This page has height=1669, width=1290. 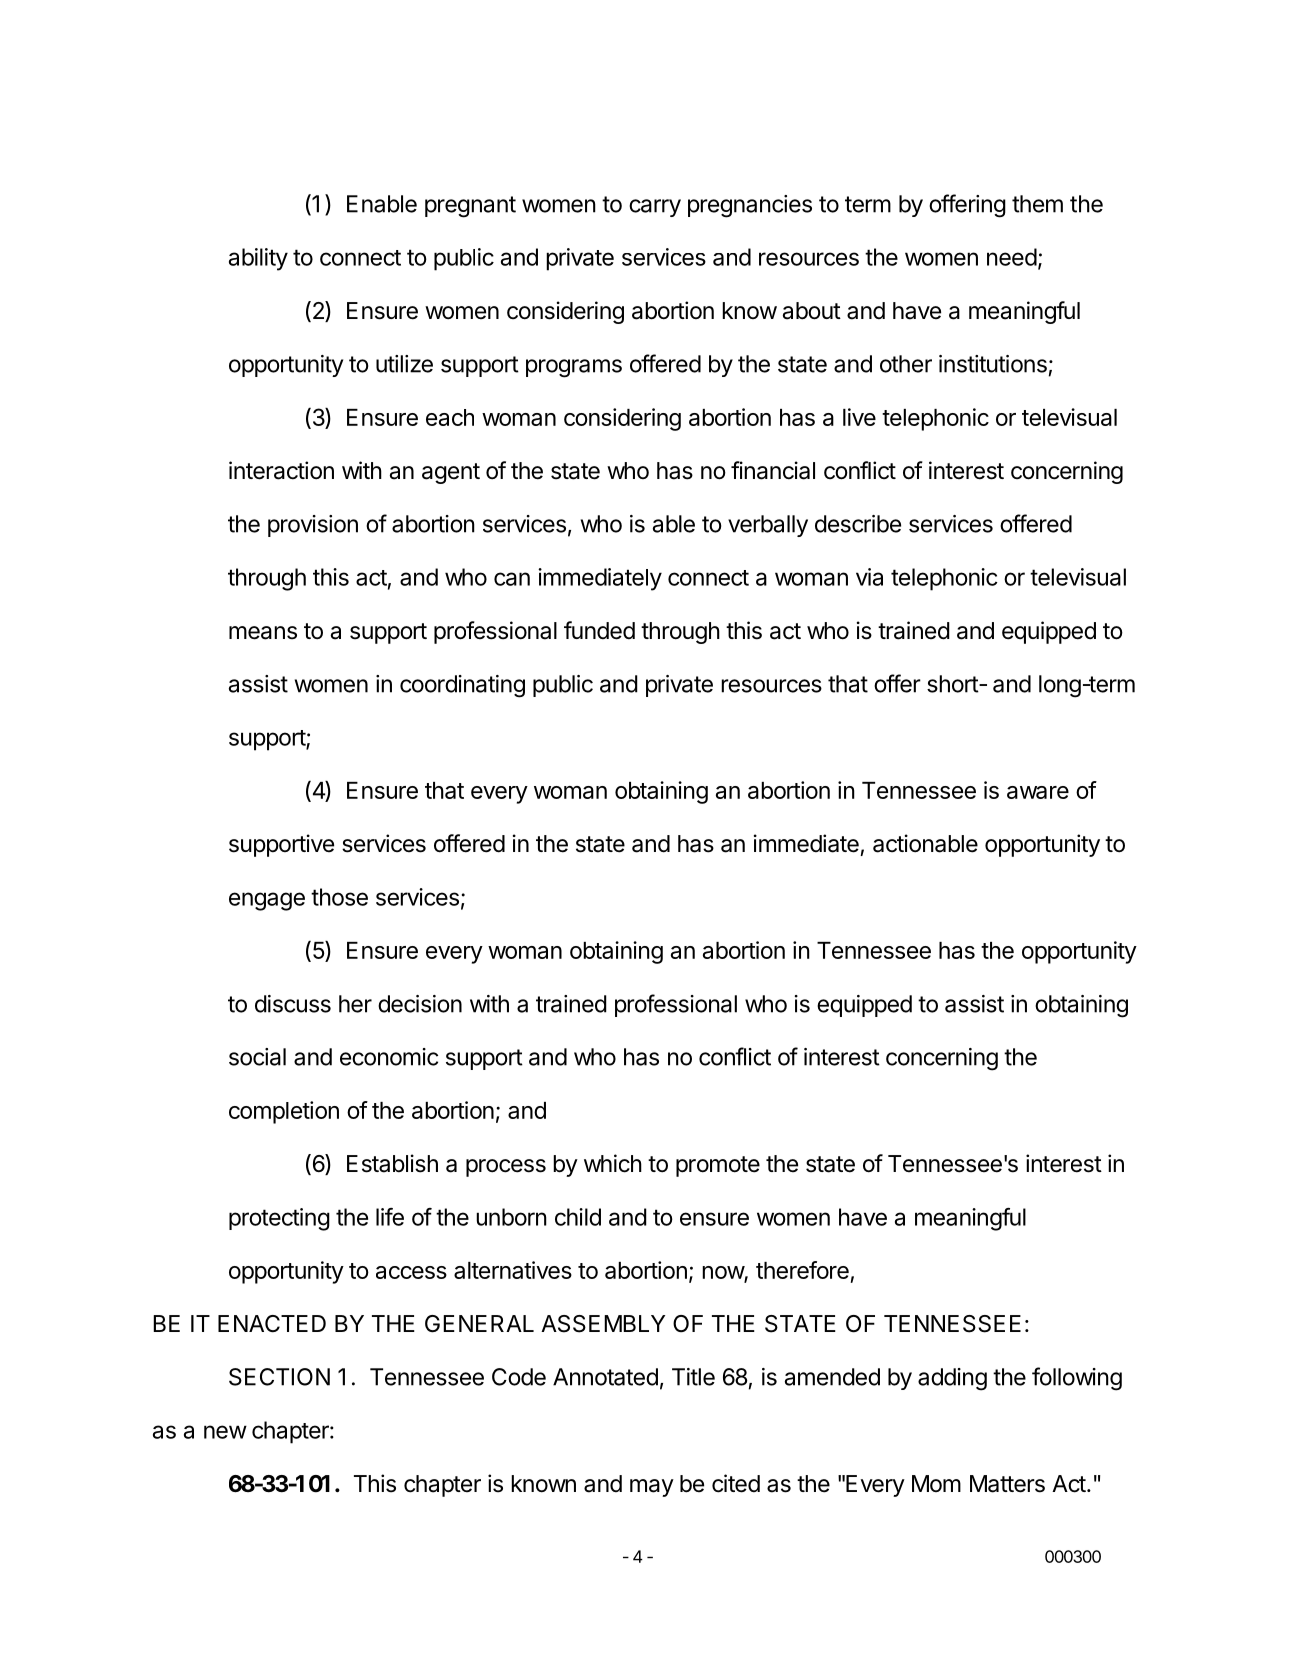 I want to click on ability, so click(x=258, y=259).
